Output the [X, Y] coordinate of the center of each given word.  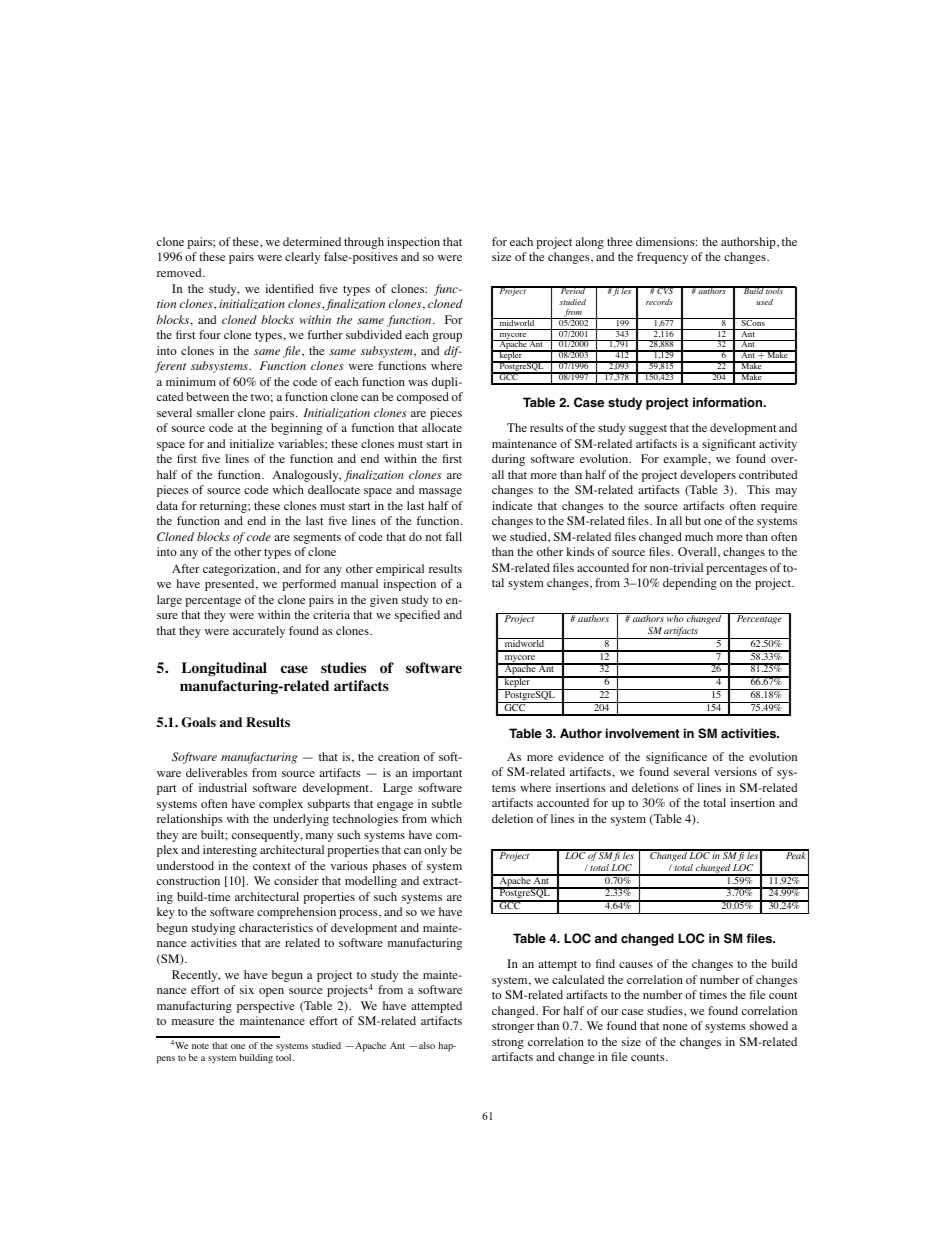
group [447, 337]
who [675, 617]
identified [290, 288]
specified [417, 616]
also [427, 1045]
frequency [662, 258]
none [675, 1027]
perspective [266, 1007]
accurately [259, 632]
